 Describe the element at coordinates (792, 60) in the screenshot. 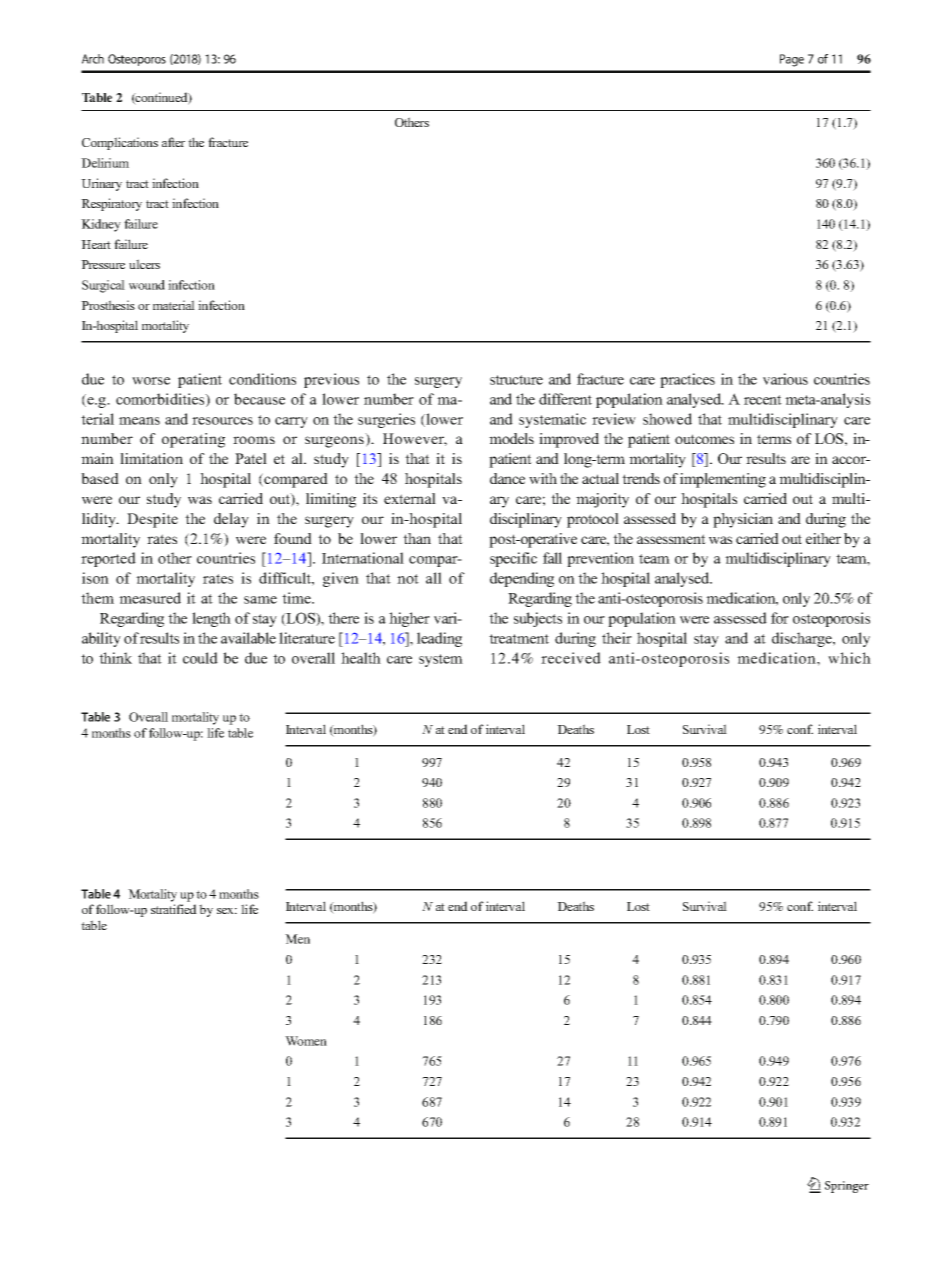

I see `Page` at that location.
